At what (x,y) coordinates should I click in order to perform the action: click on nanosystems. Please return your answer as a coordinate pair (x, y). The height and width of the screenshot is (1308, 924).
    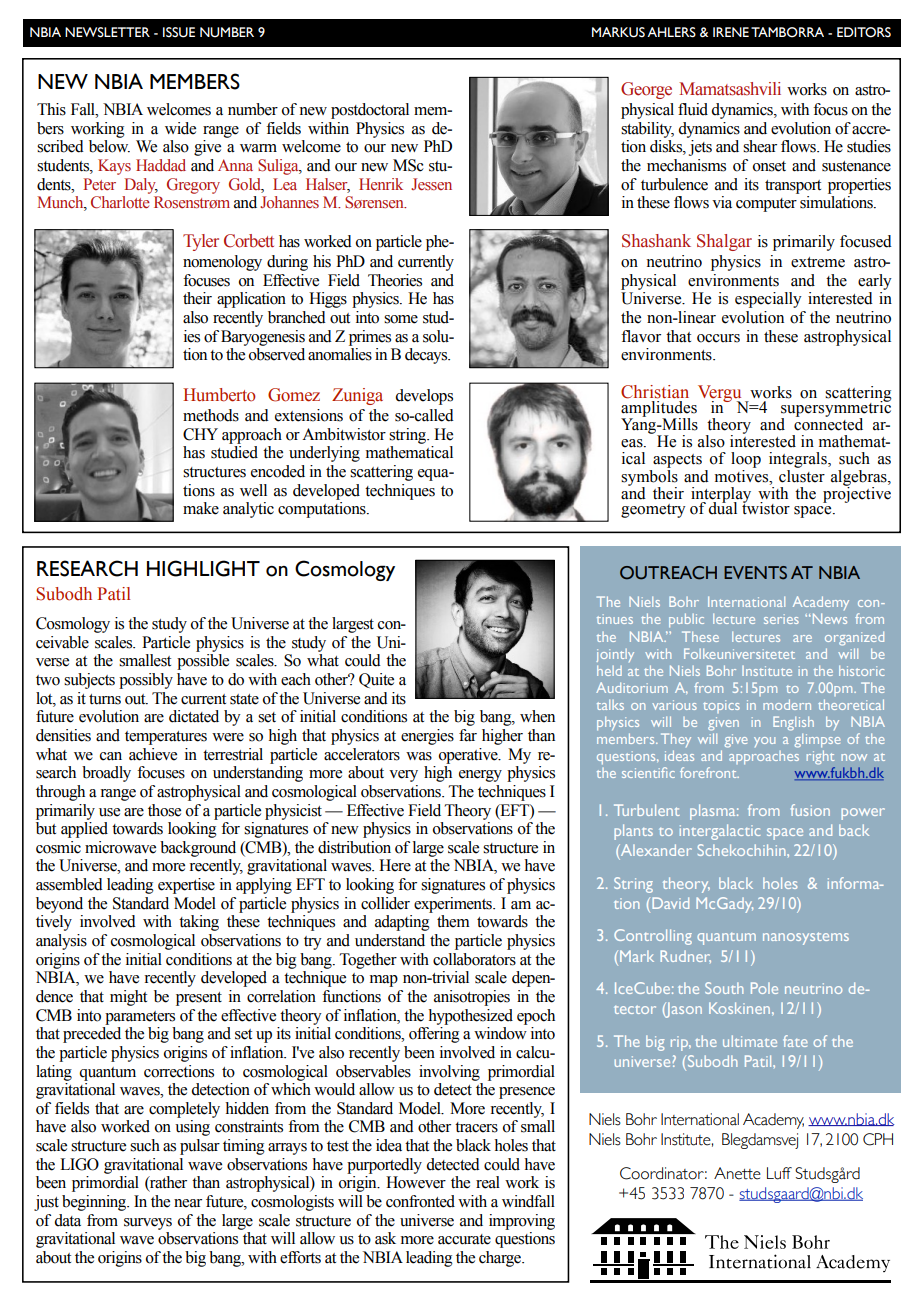
    Looking at the image, I should click on (806, 938).
